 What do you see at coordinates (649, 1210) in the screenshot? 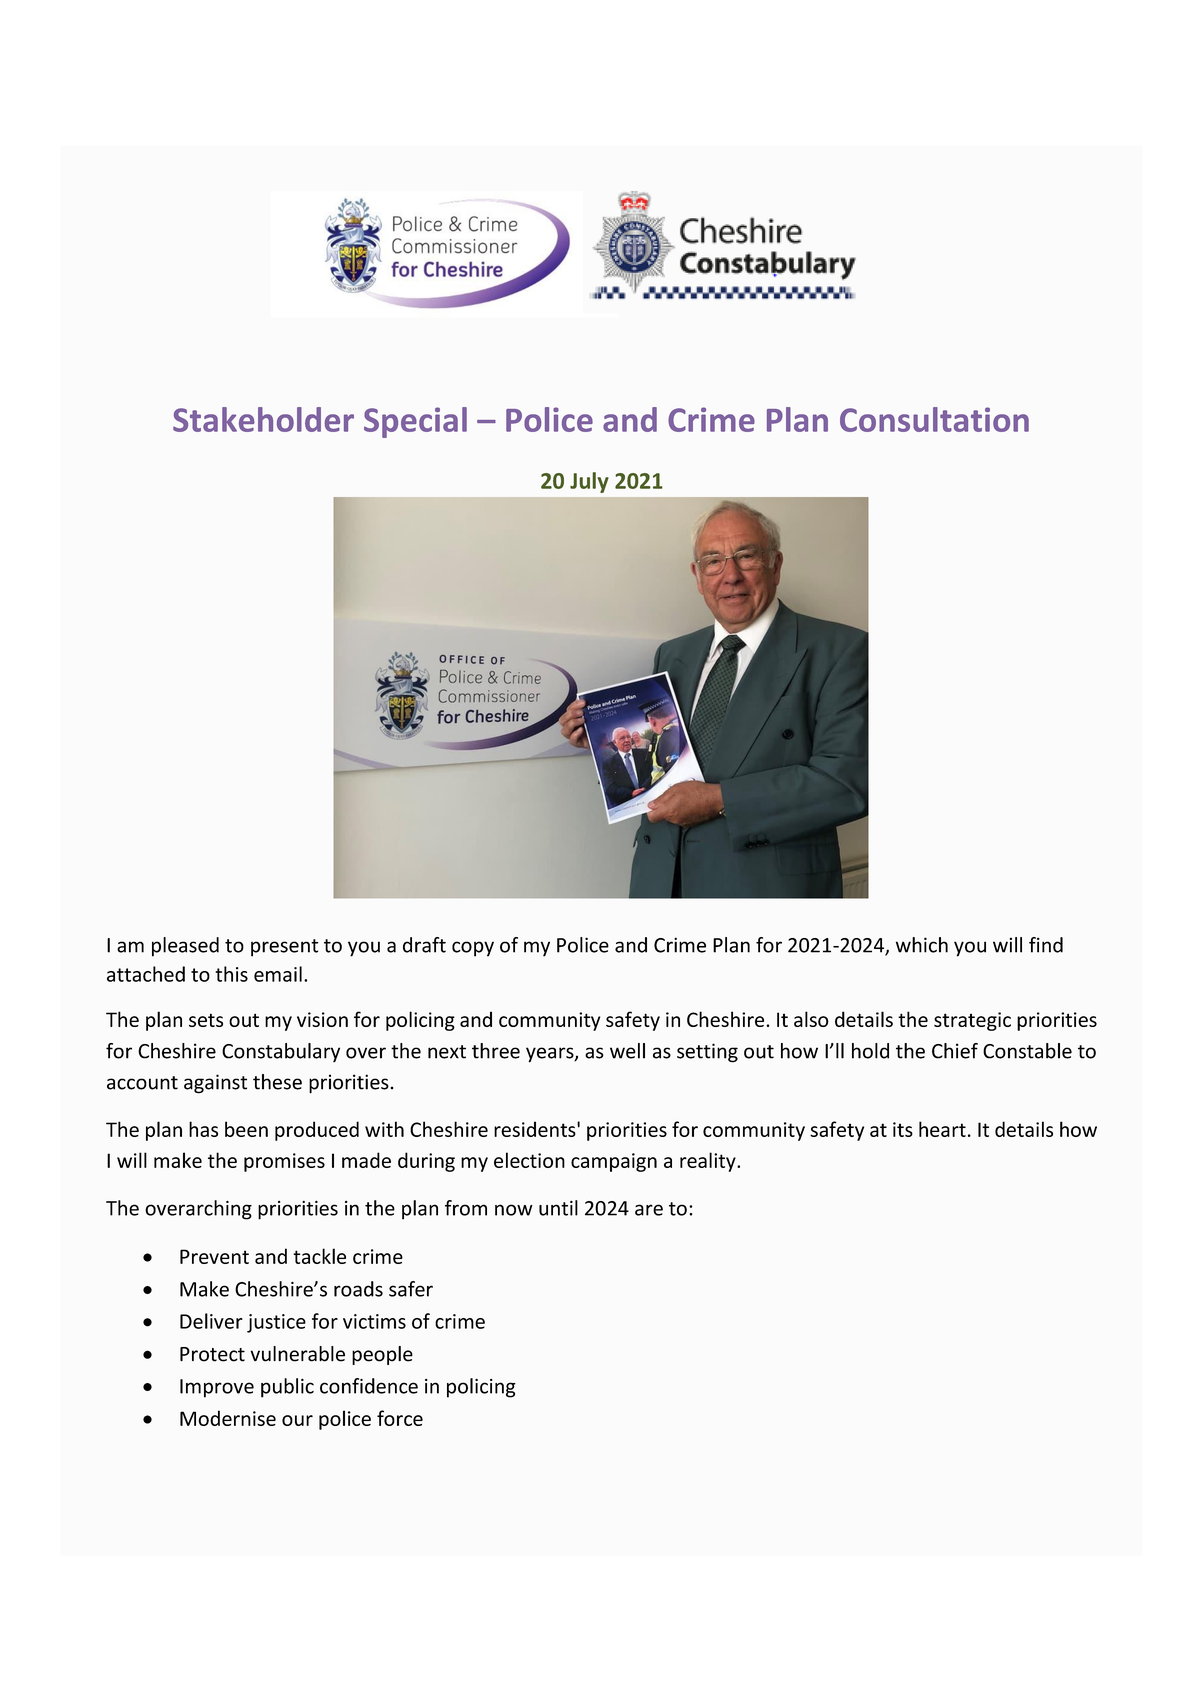
I see `are` at bounding box center [649, 1210].
